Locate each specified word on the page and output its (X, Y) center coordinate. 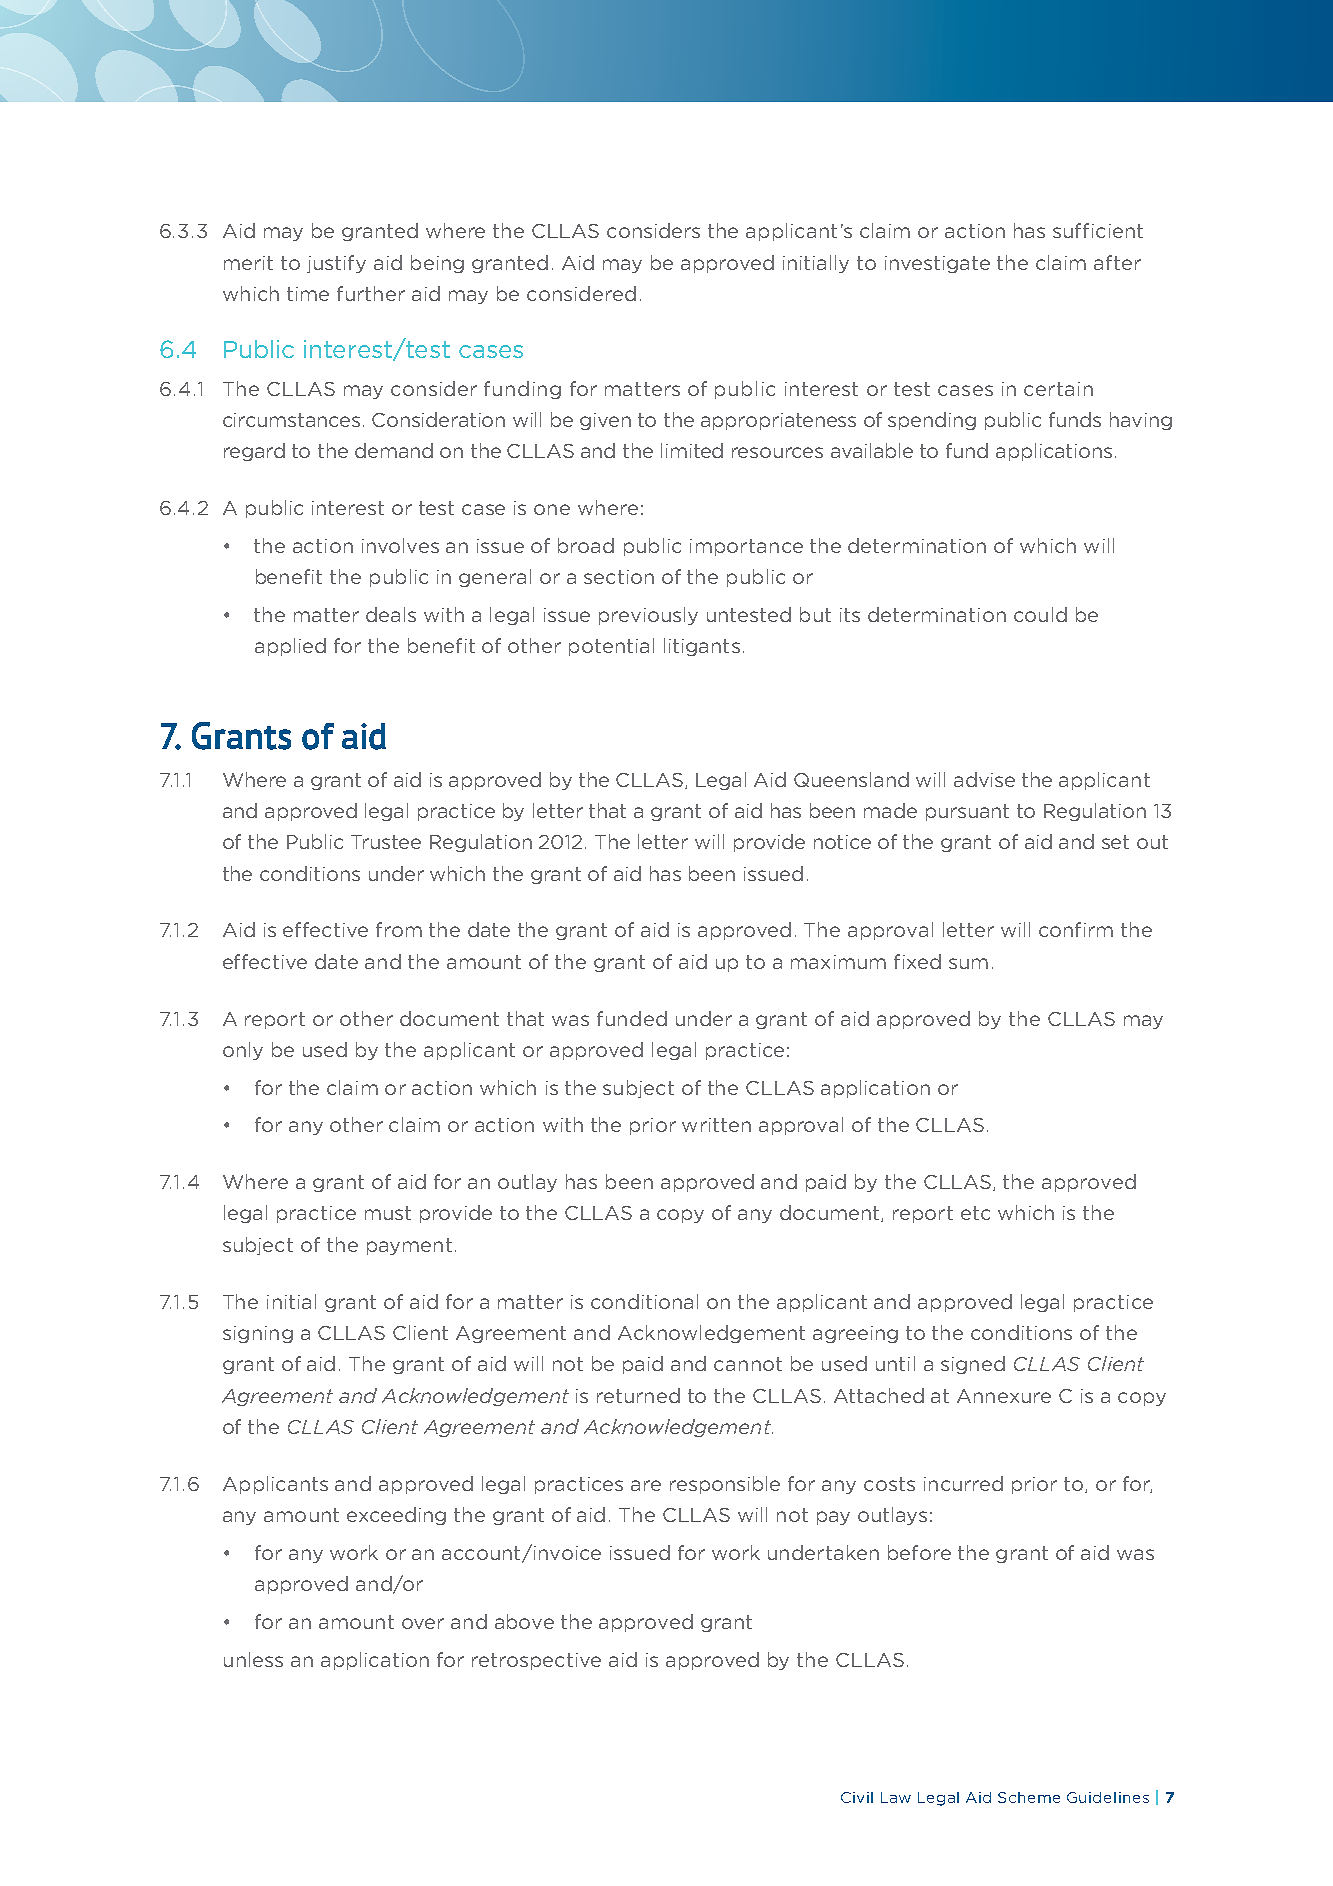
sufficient (1098, 230)
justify (336, 264)
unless (253, 1659)
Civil (857, 1797)
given (605, 421)
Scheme (1029, 1797)
